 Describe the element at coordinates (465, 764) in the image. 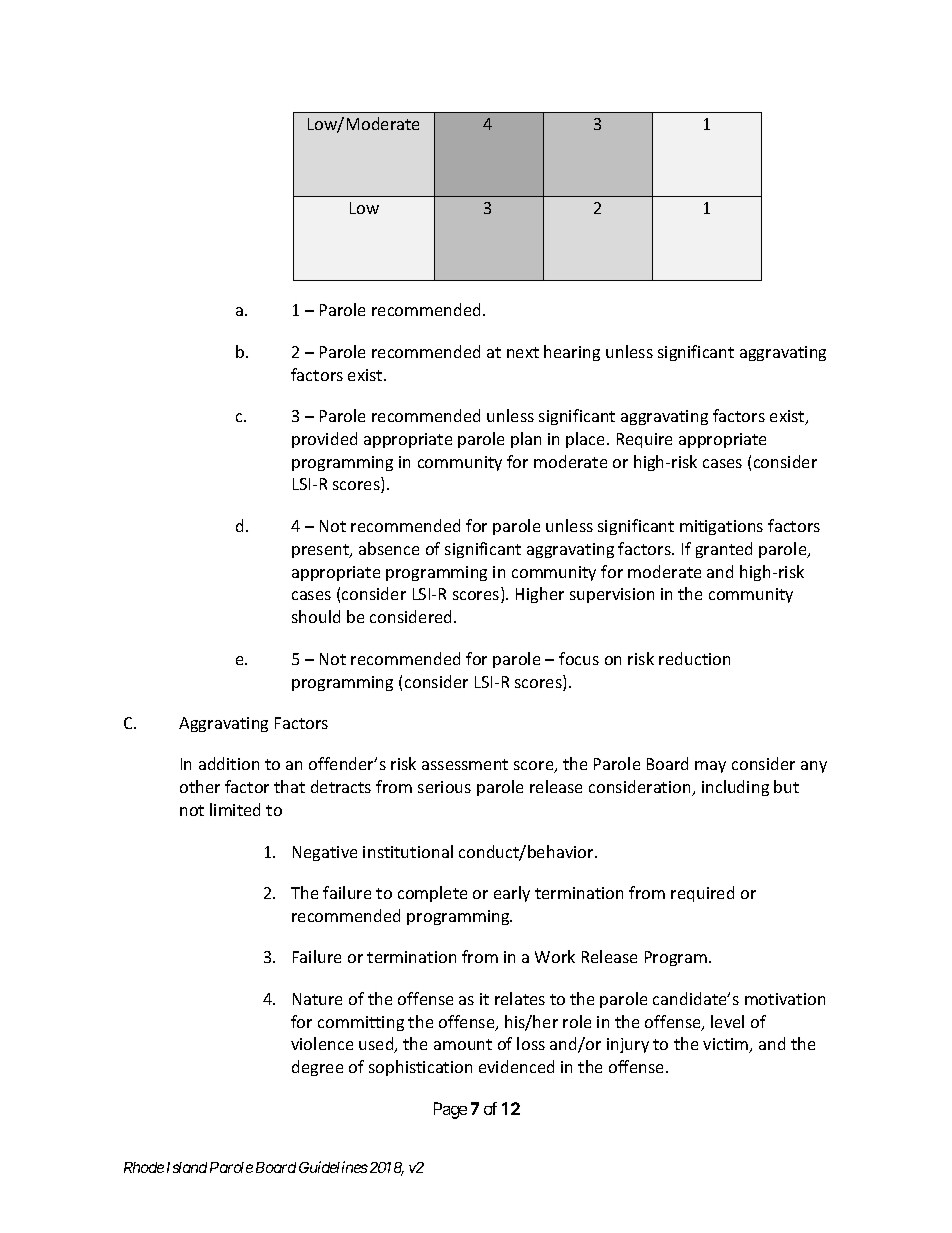

I see `assessment` at that location.
